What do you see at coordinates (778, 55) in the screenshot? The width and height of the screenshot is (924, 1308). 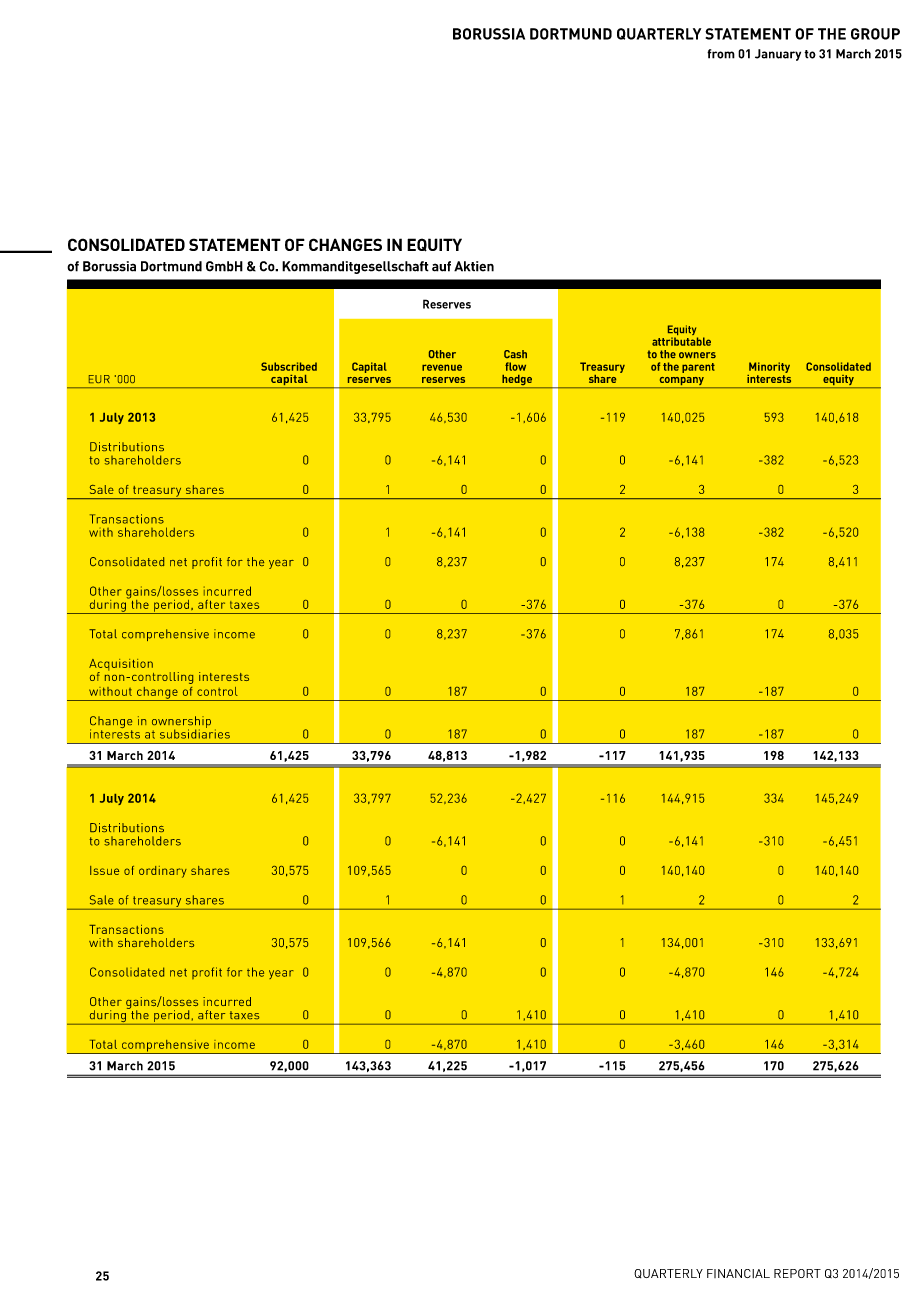 I see `January` at bounding box center [778, 55].
